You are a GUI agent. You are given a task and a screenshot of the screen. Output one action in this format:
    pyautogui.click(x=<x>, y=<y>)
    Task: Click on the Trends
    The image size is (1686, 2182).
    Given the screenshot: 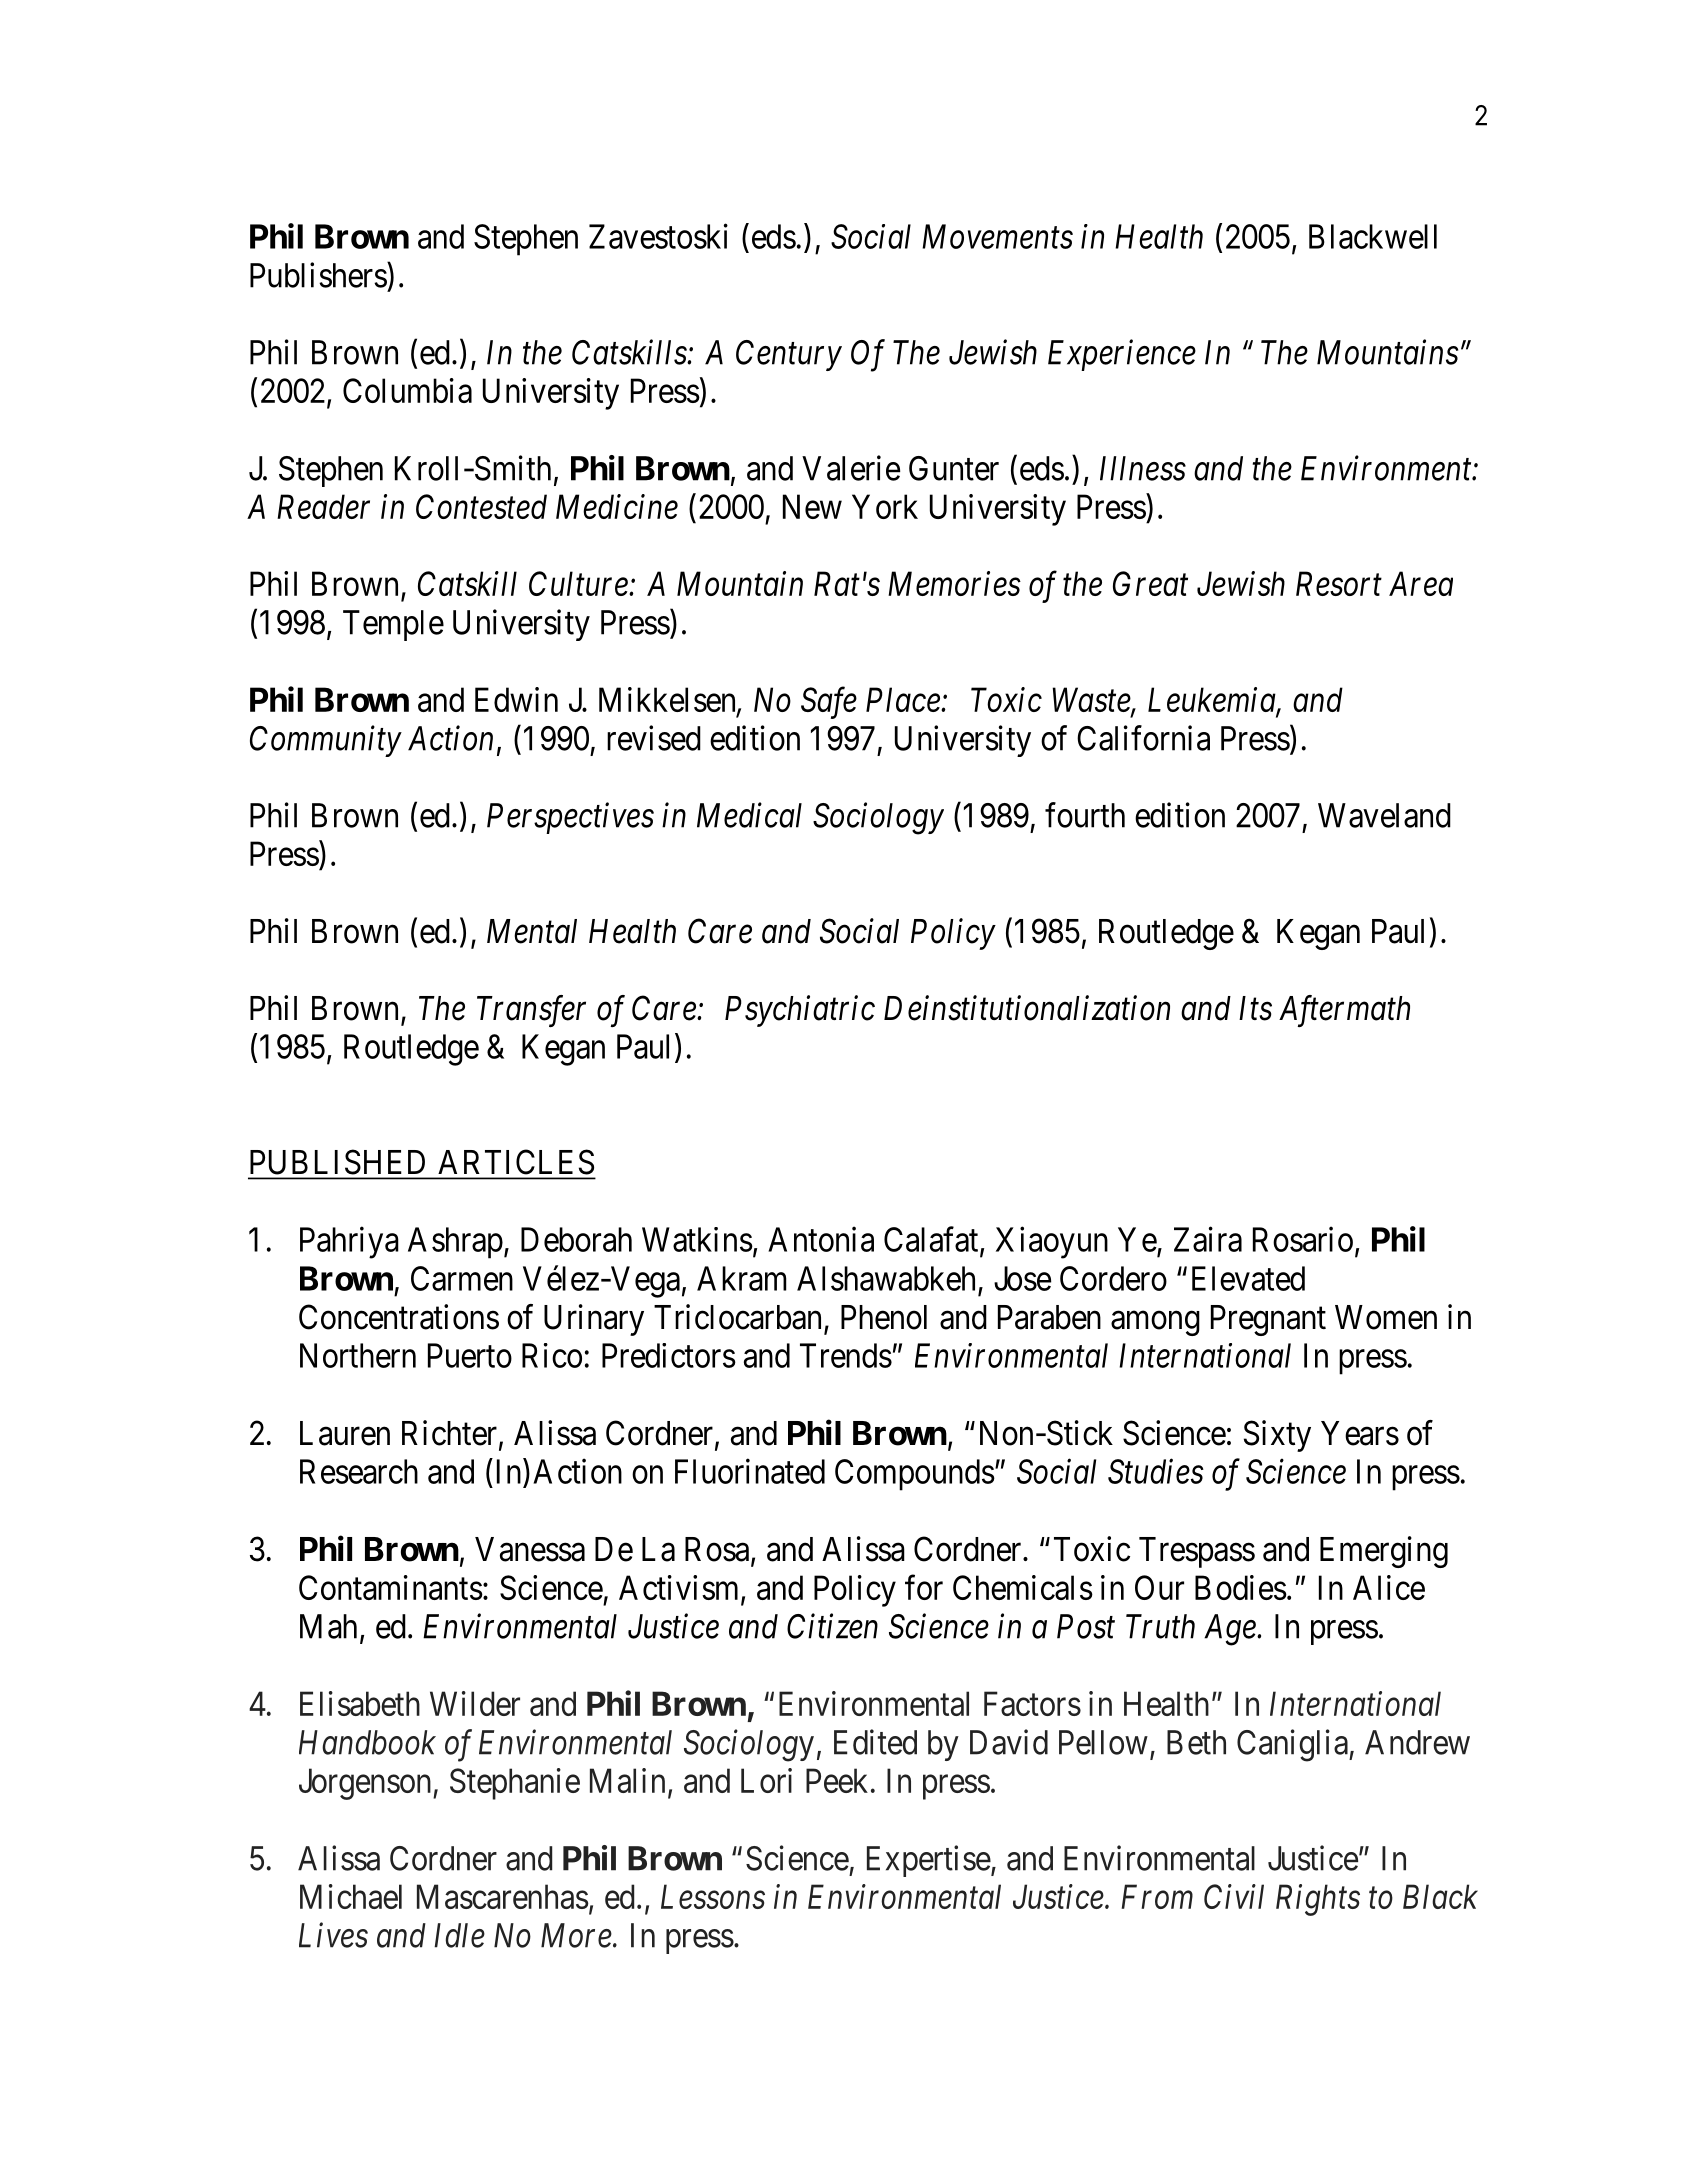 What is the action you would take?
    pyautogui.click(x=846, y=1355)
